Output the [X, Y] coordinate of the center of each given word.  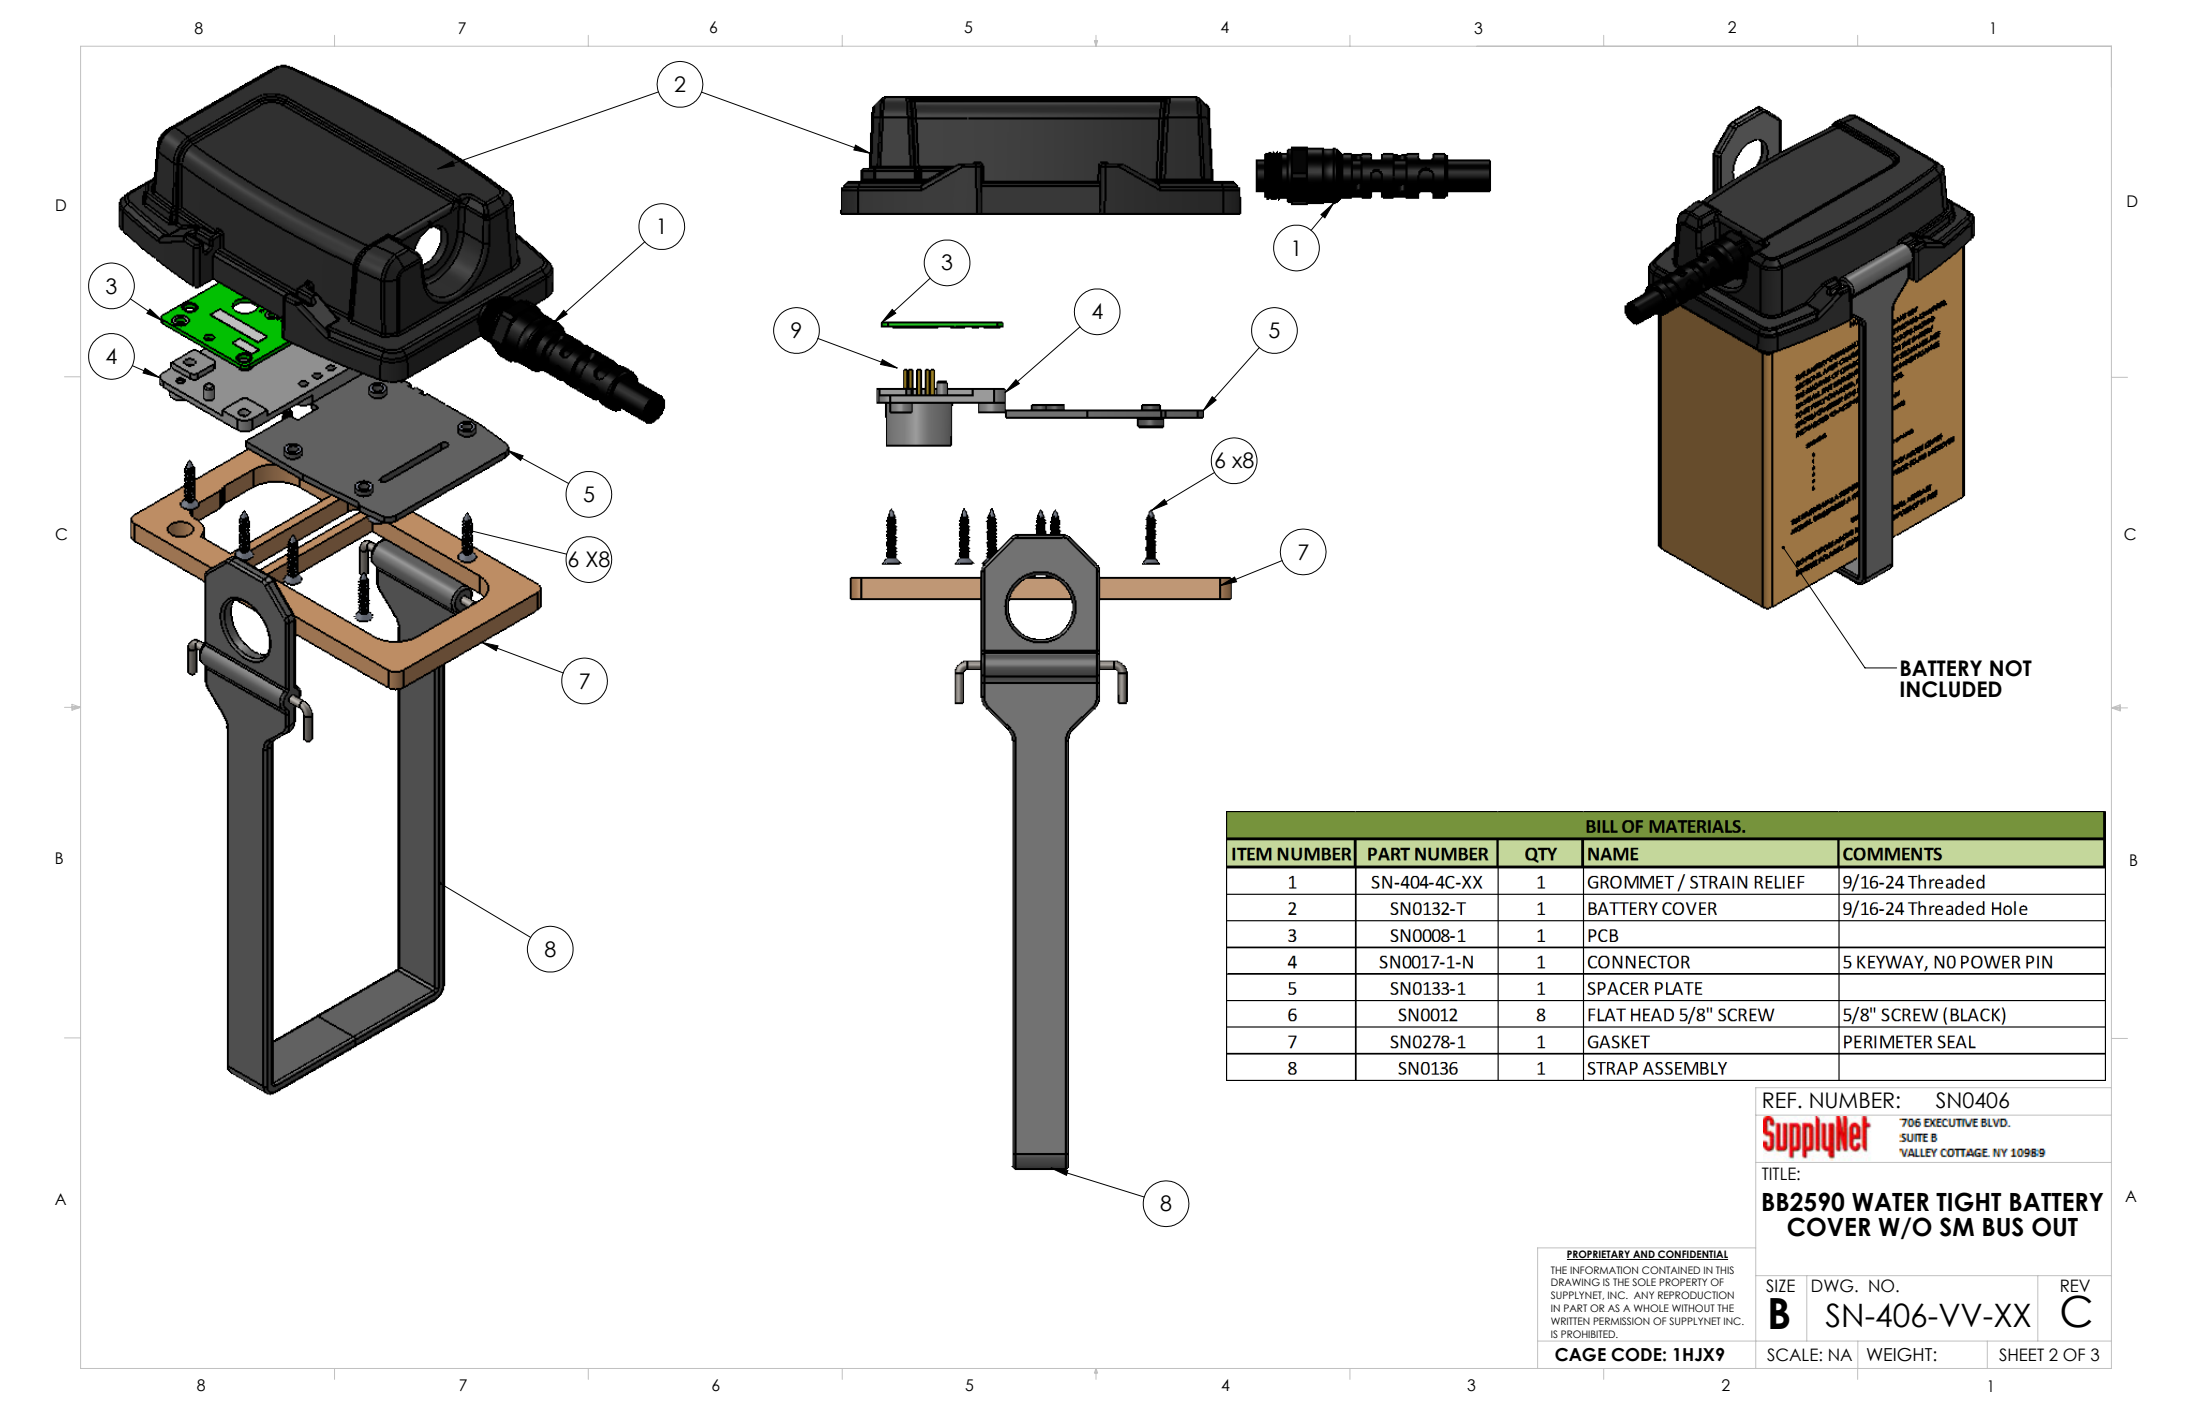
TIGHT [1968, 1202]
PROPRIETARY [1599, 1255]
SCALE [1793, 1355]
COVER [1829, 1227]
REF [1779, 1100]
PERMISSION [1621, 1321]
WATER [1890, 1202]
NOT [2011, 668]
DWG [1834, 1286]
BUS [2003, 1227]
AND [1644, 1255]
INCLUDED [1951, 689]
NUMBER [1852, 1100]
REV [2075, 1285]
